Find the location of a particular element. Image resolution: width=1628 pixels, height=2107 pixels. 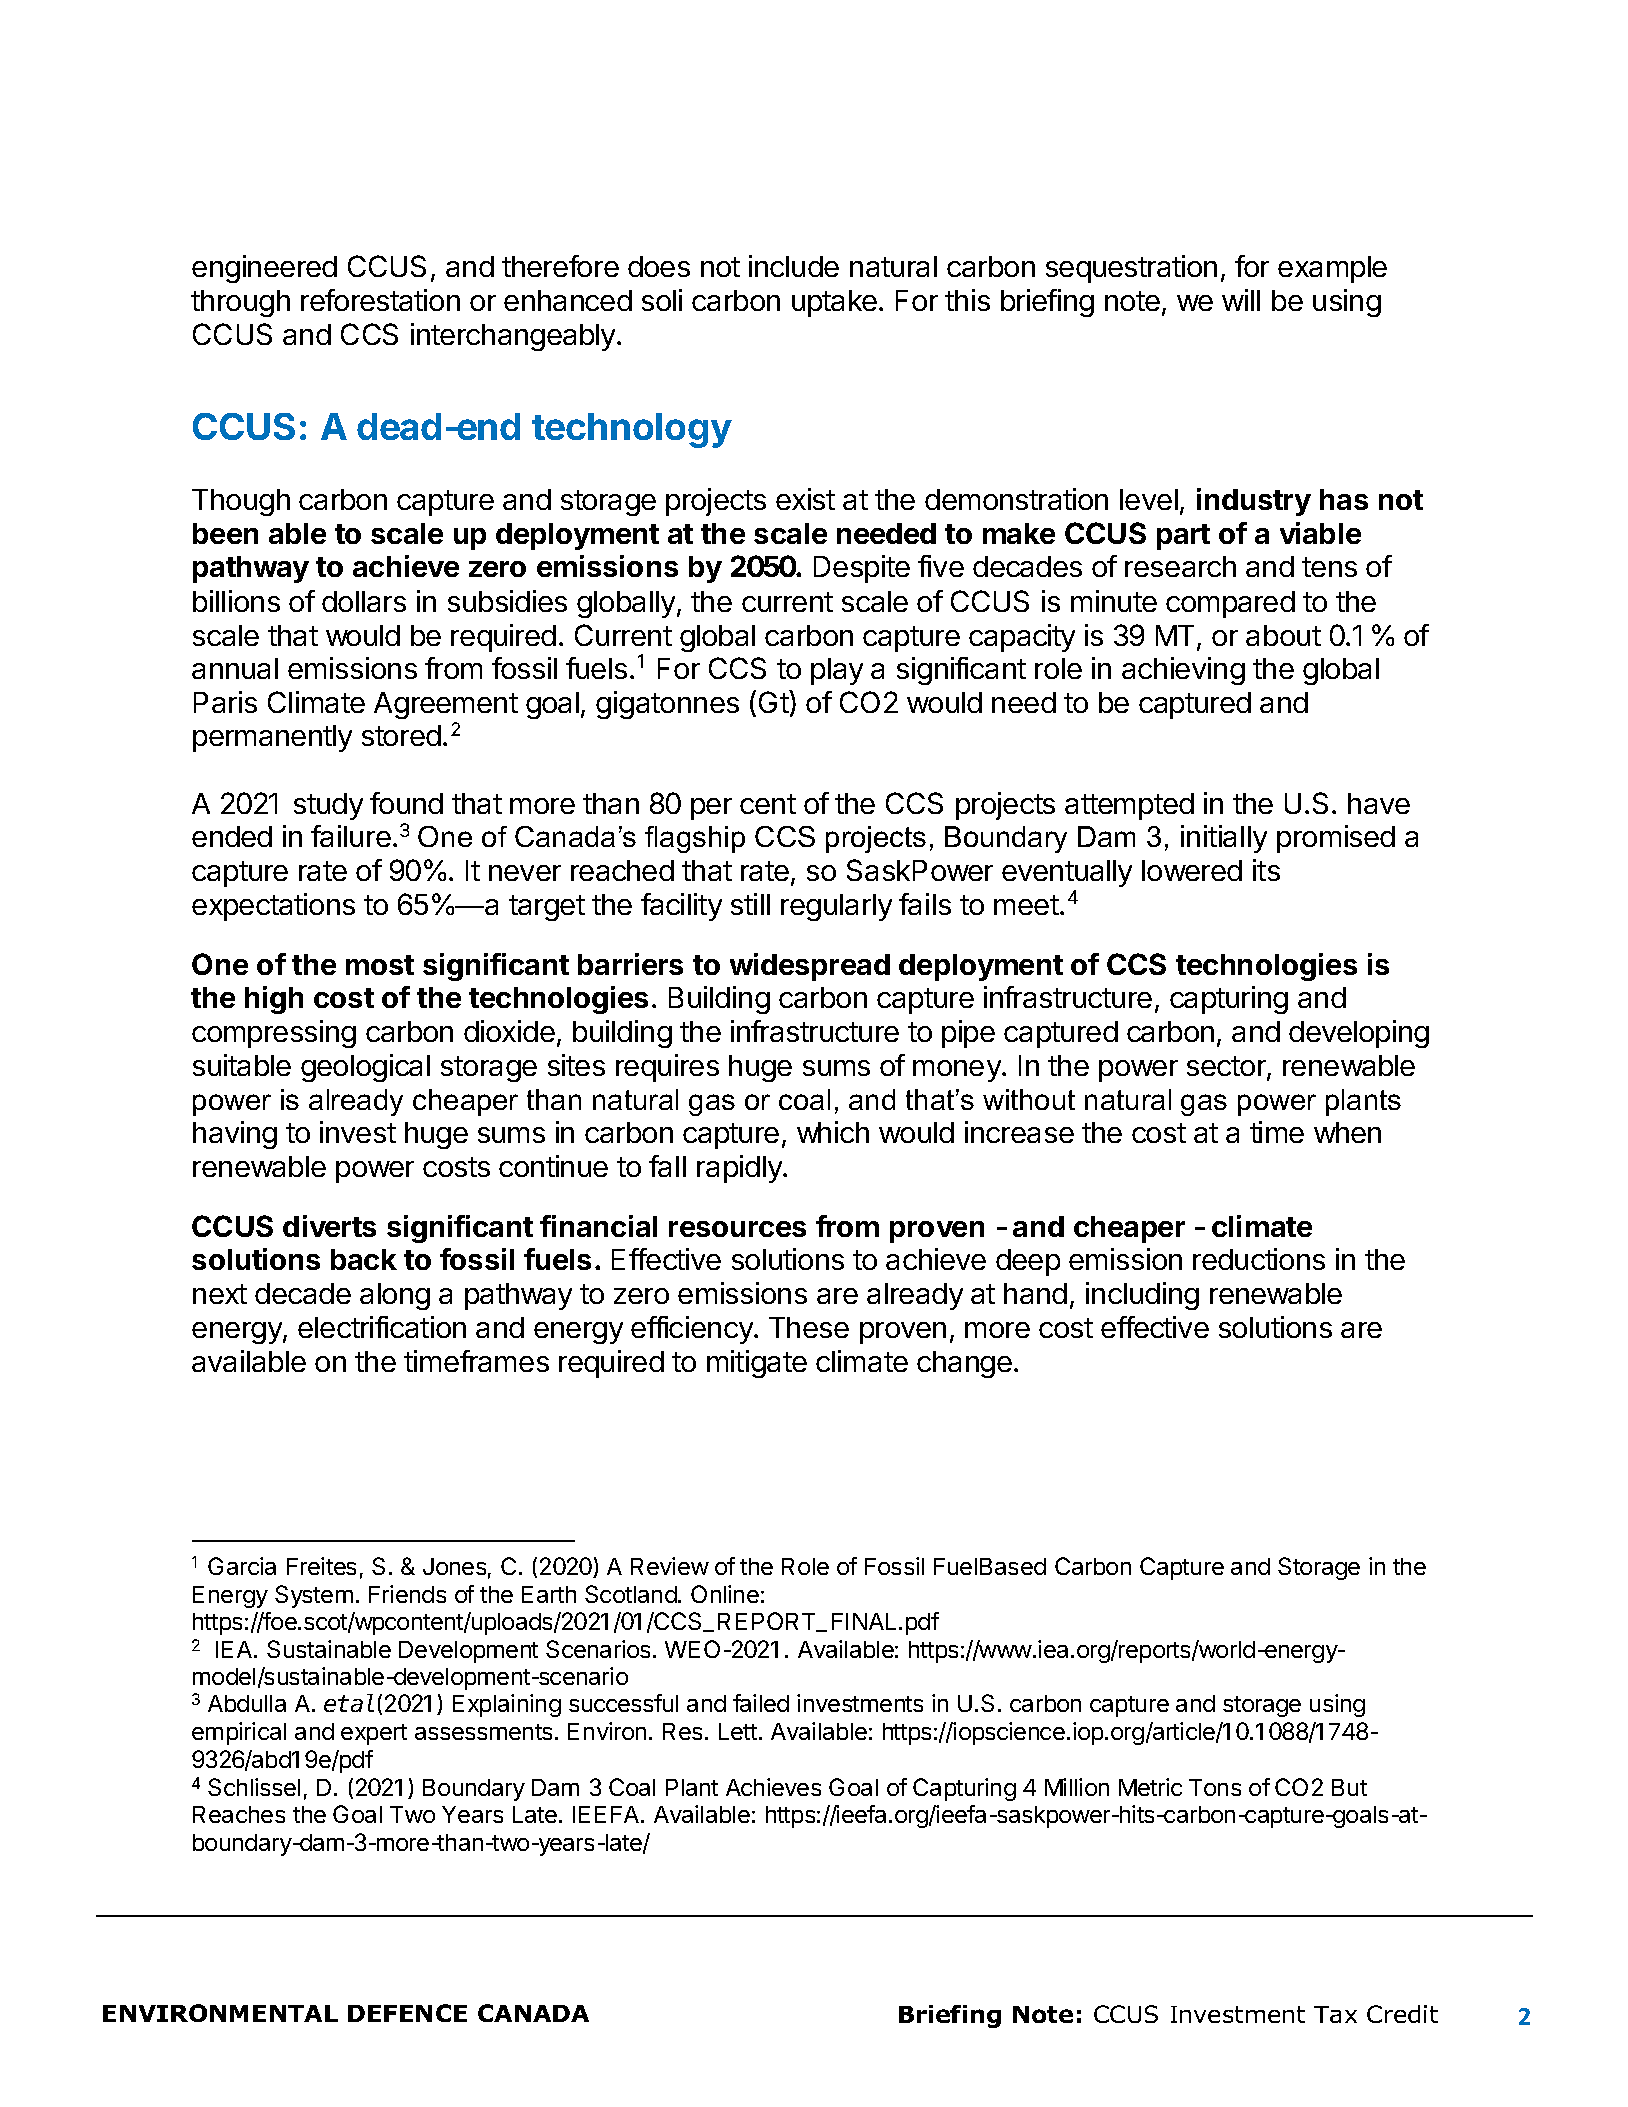

Lett is located at coordinates (738, 1731).
